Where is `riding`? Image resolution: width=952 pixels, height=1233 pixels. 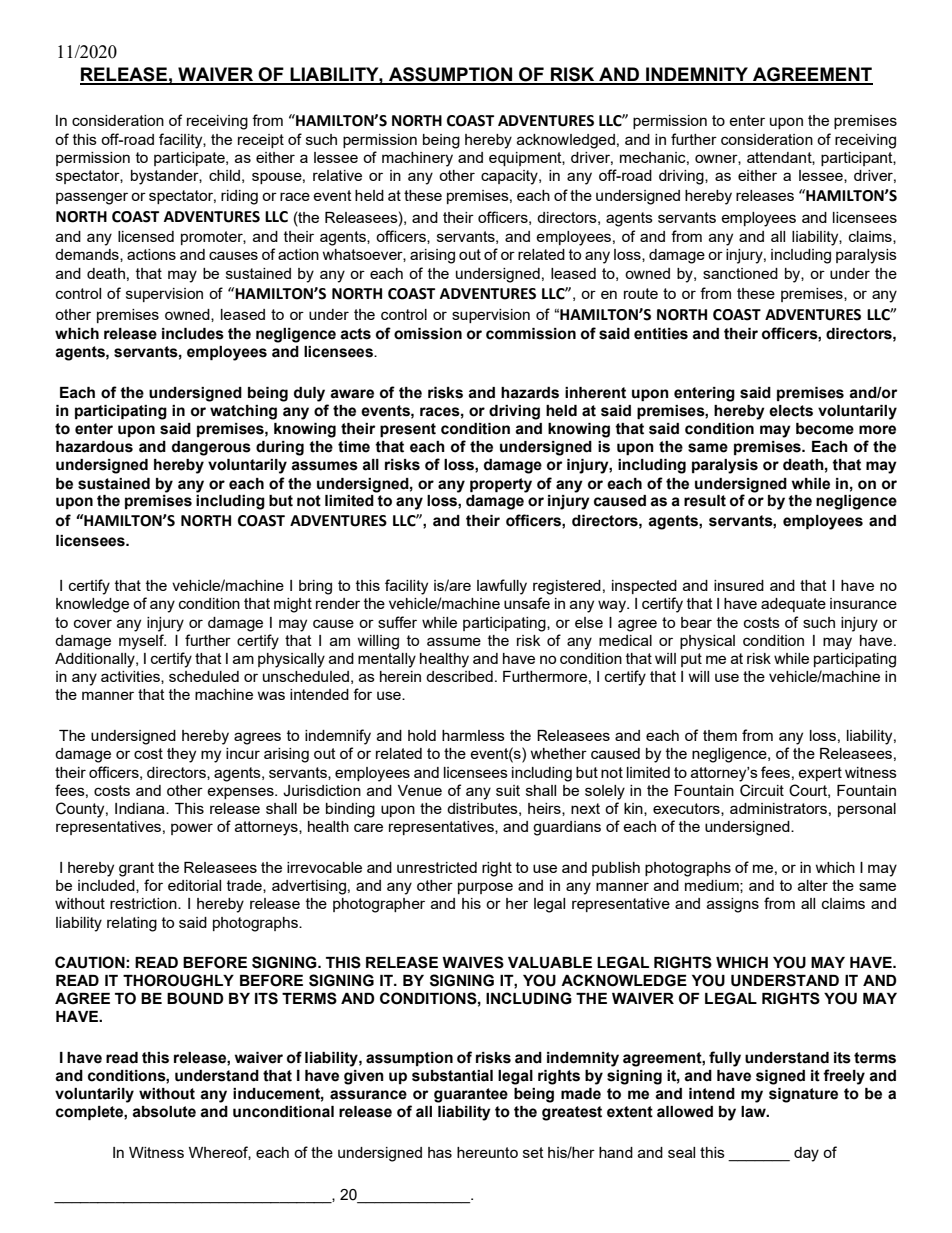 riding is located at coordinates (239, 197).
